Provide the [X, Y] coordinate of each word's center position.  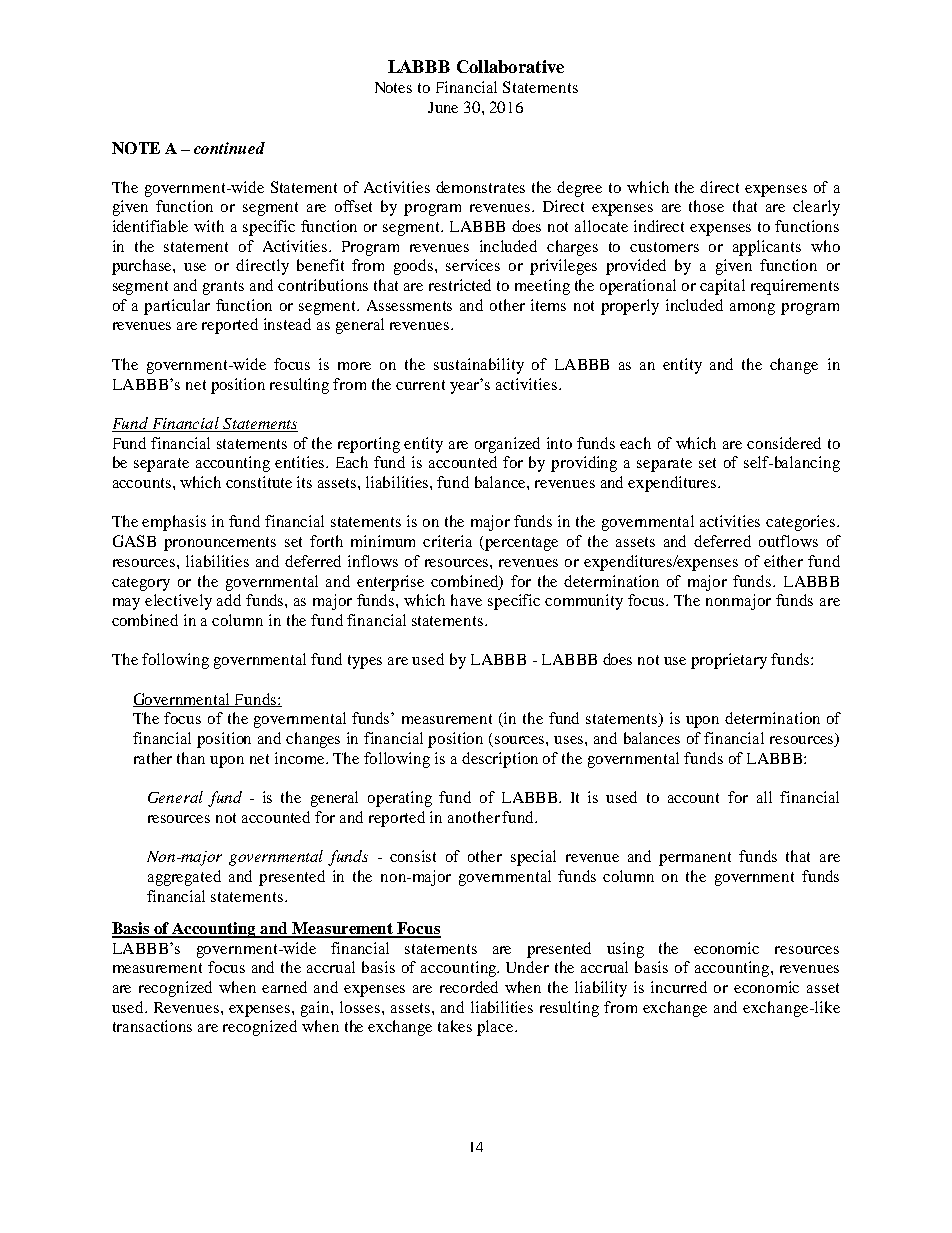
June [443, 107]
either [783, 561]
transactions [152, 1026]
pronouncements [220, 544]
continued [229, 148]
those [706, 206]
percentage [521, 544]
